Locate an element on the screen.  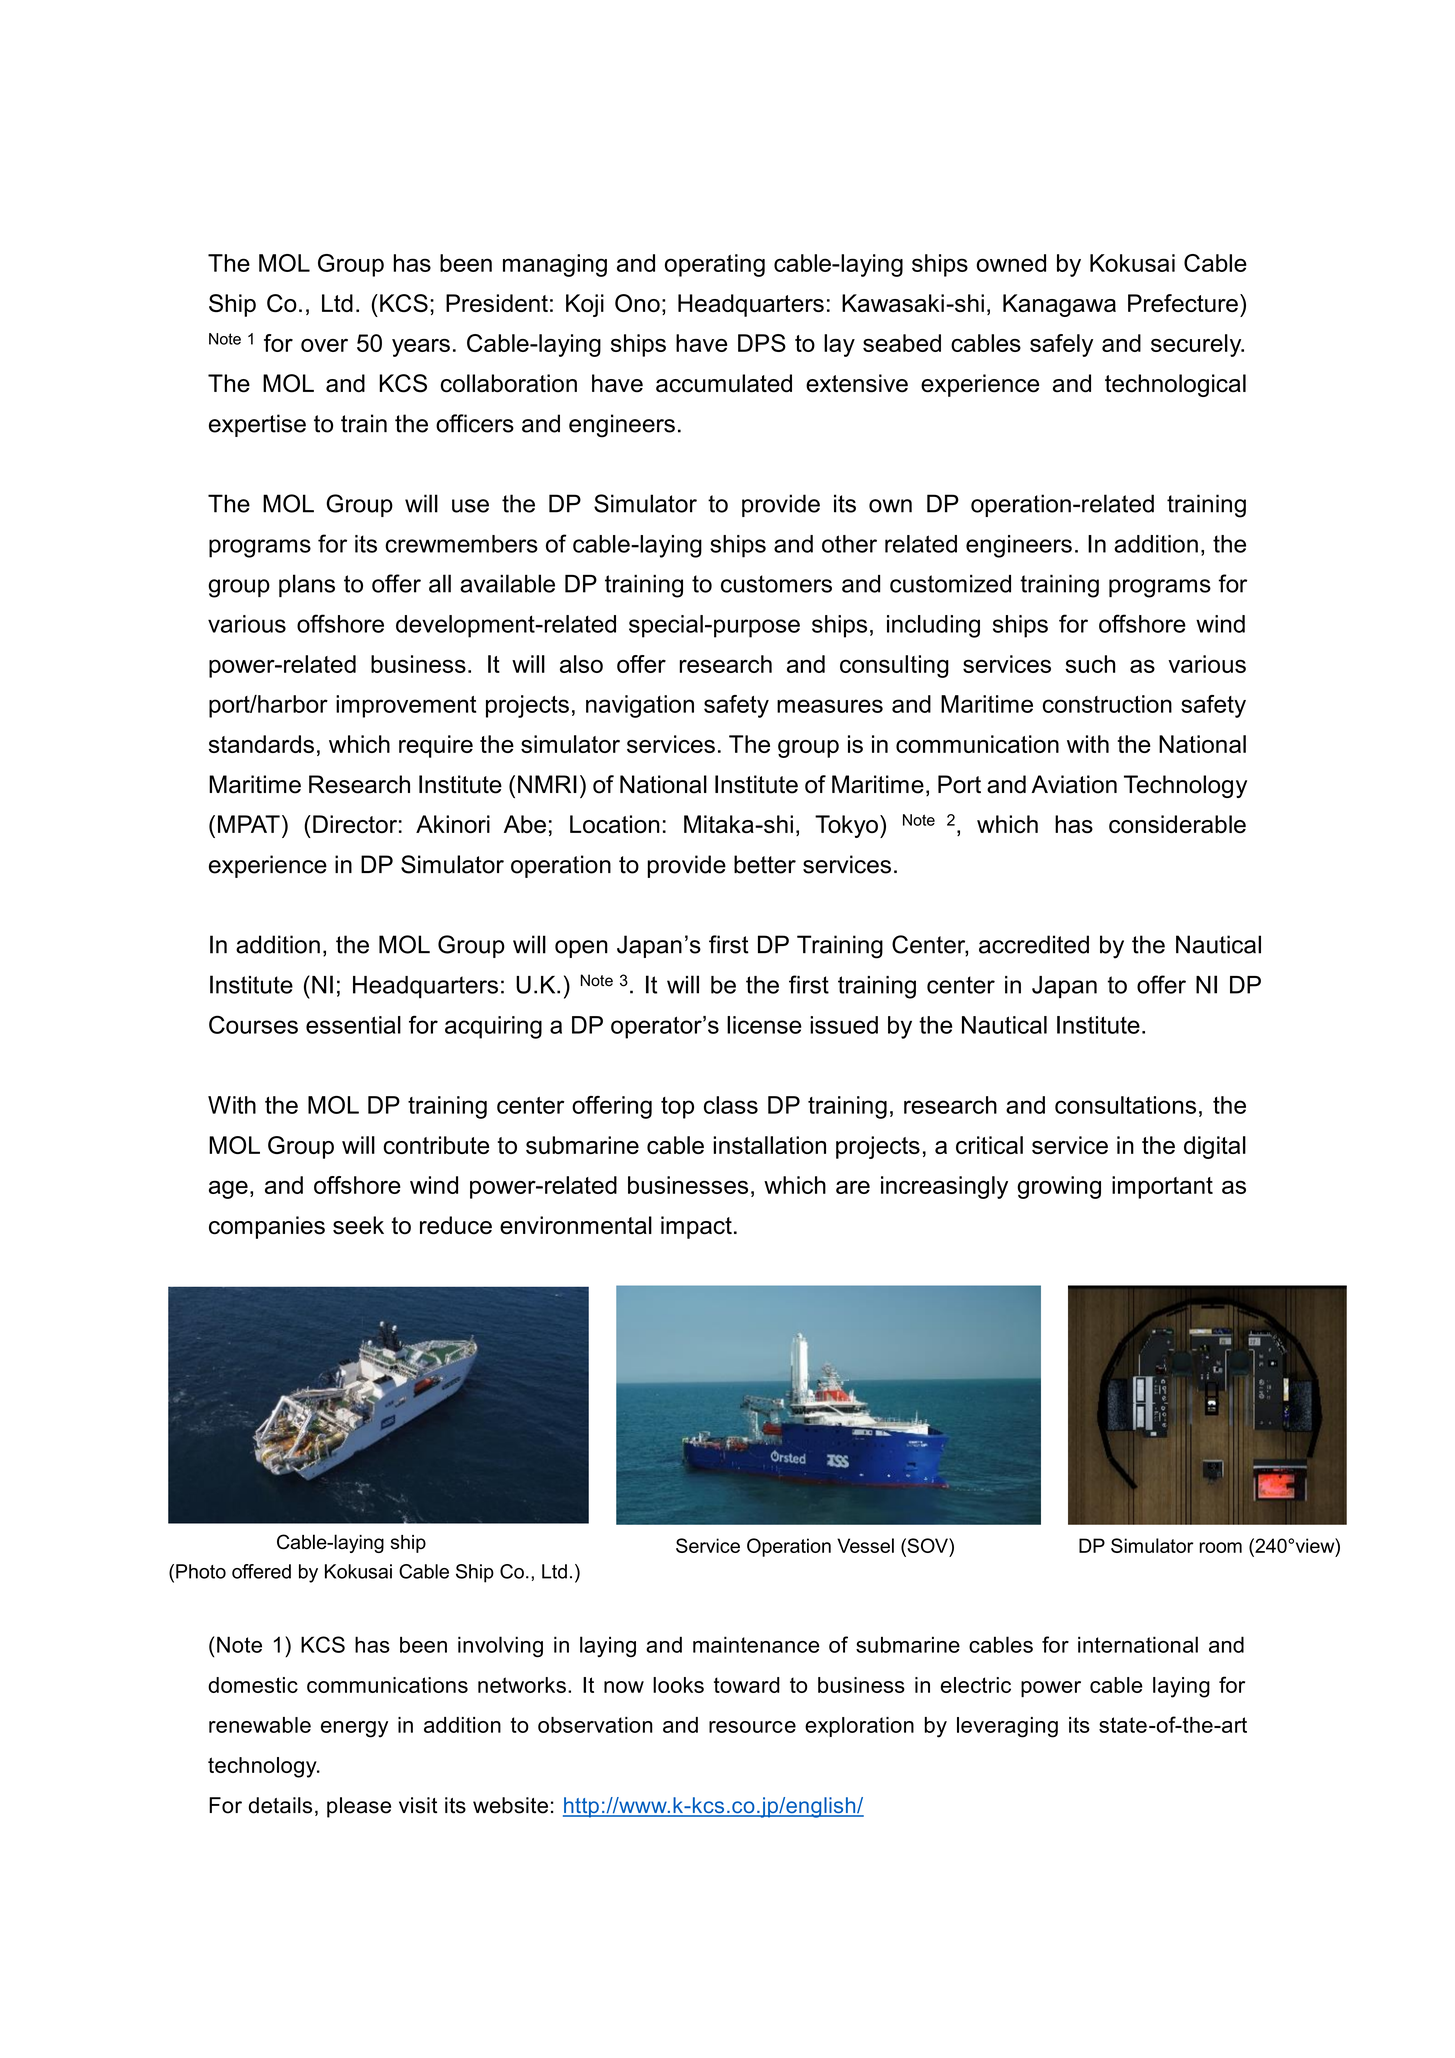
improvement is located at coordinates (406, 706).
